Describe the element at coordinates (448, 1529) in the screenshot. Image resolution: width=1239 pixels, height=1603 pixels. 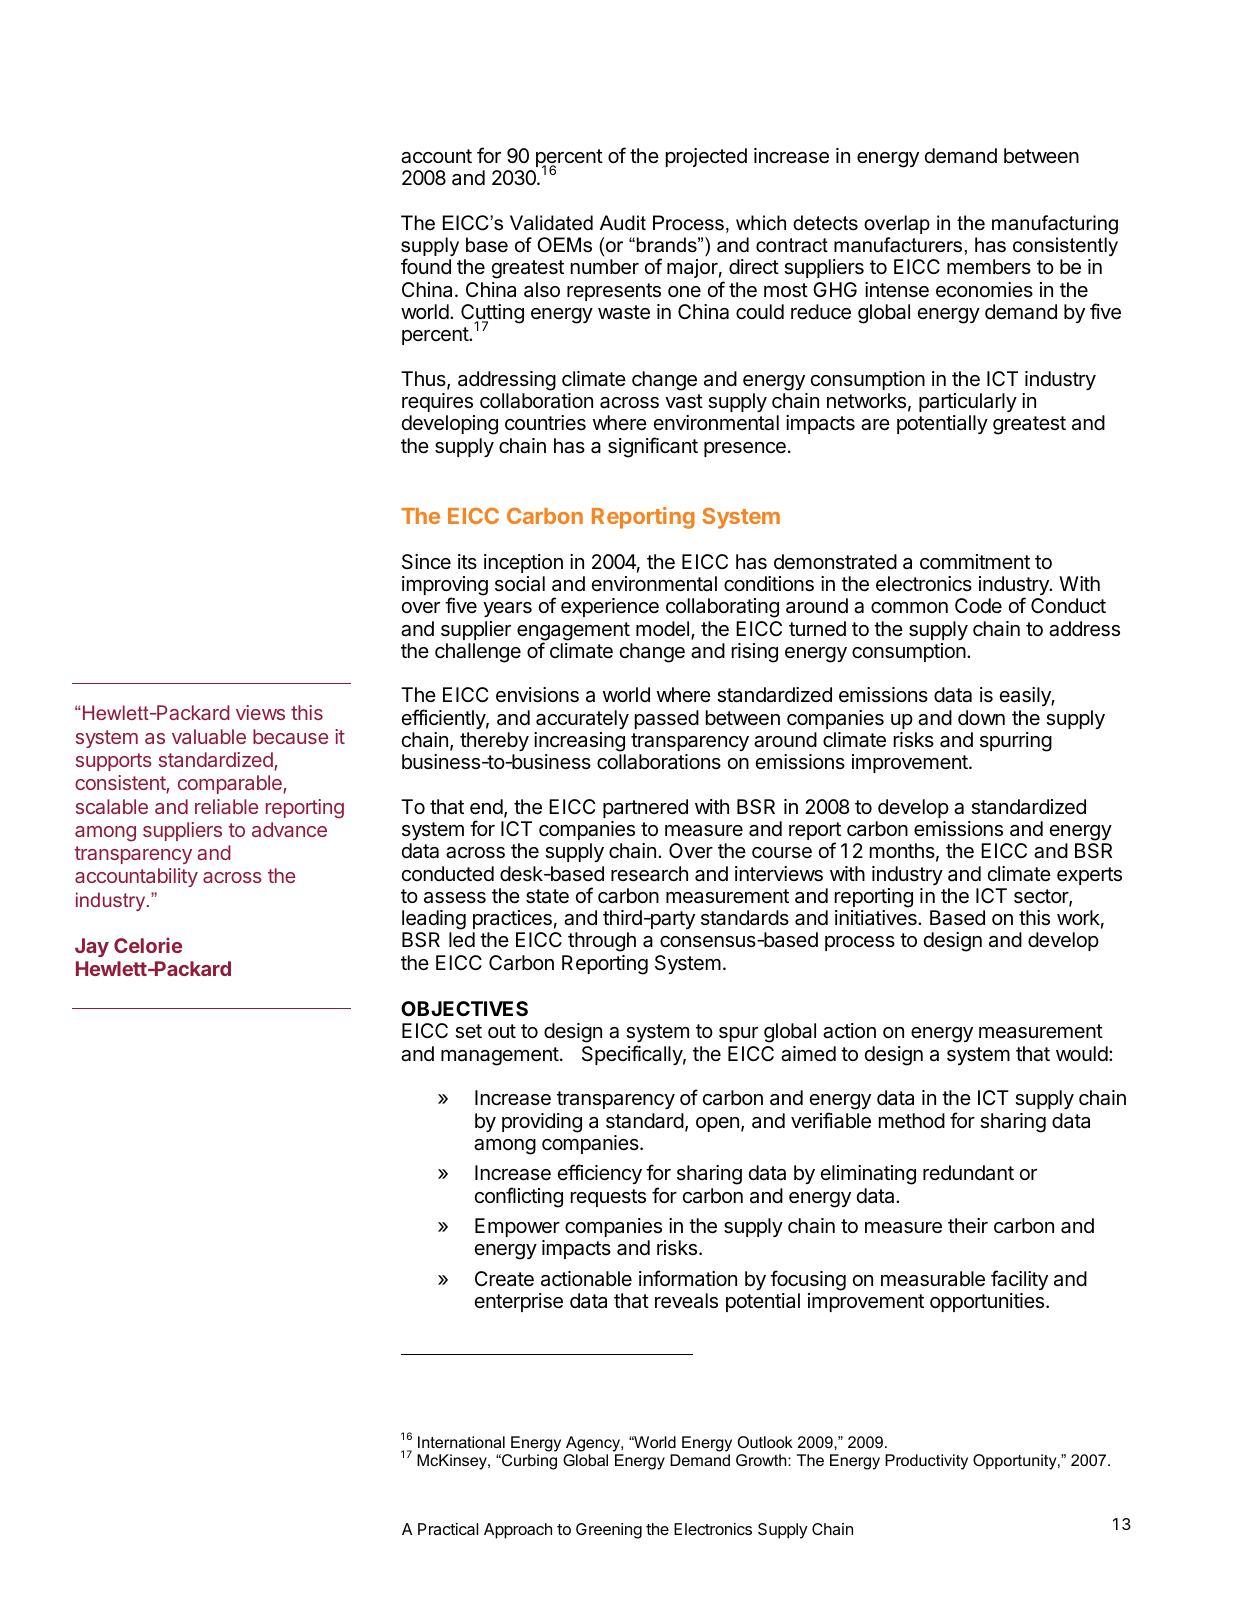
I see `Practical` at that location.
